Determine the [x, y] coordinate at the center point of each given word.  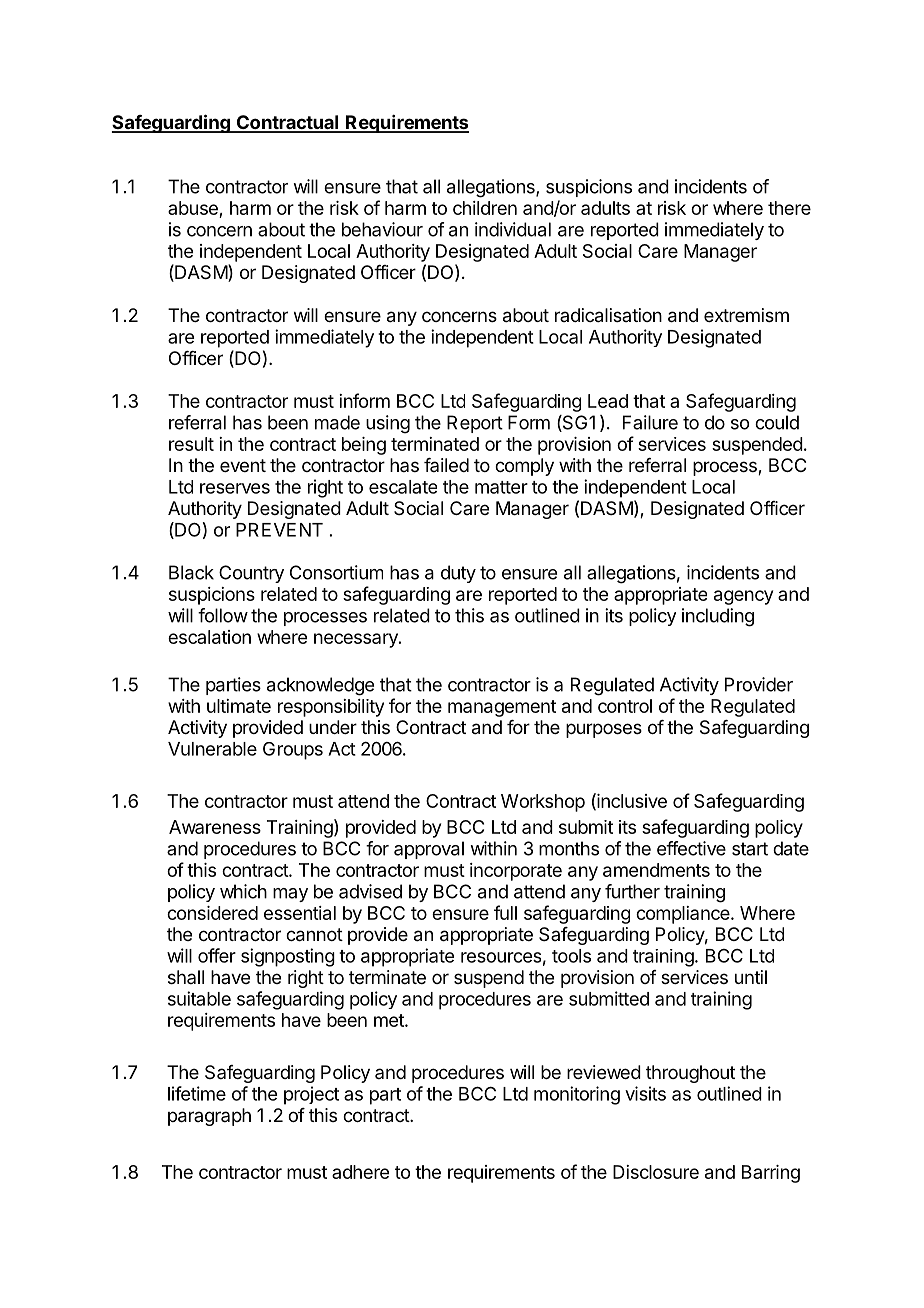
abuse [194, 209]
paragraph [209, 1117]
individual [513, 229]
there [789, 208]
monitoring [577, 1095]
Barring [771, 1174]
